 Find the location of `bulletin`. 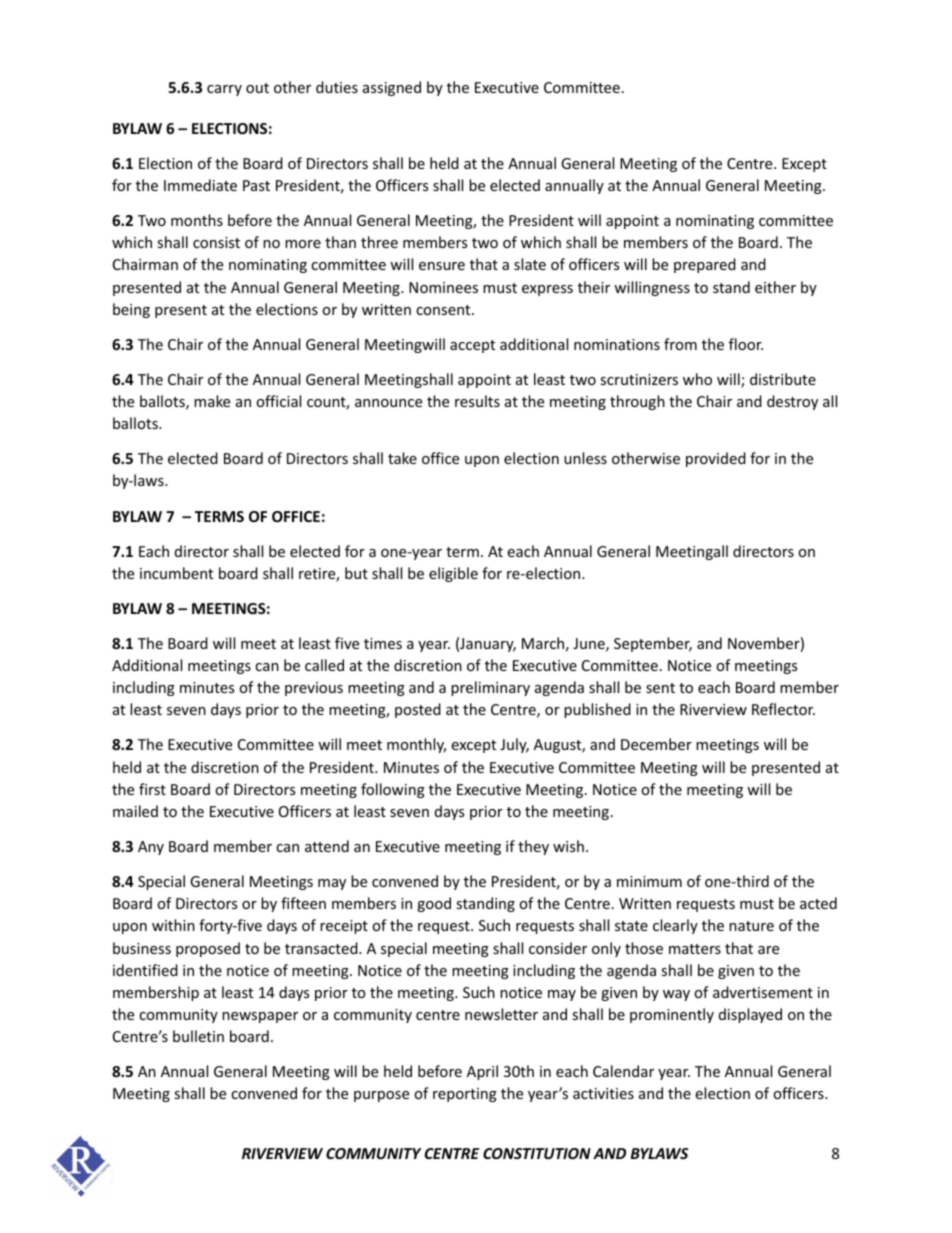

bulletin is located at coordinates (198, 1036).
